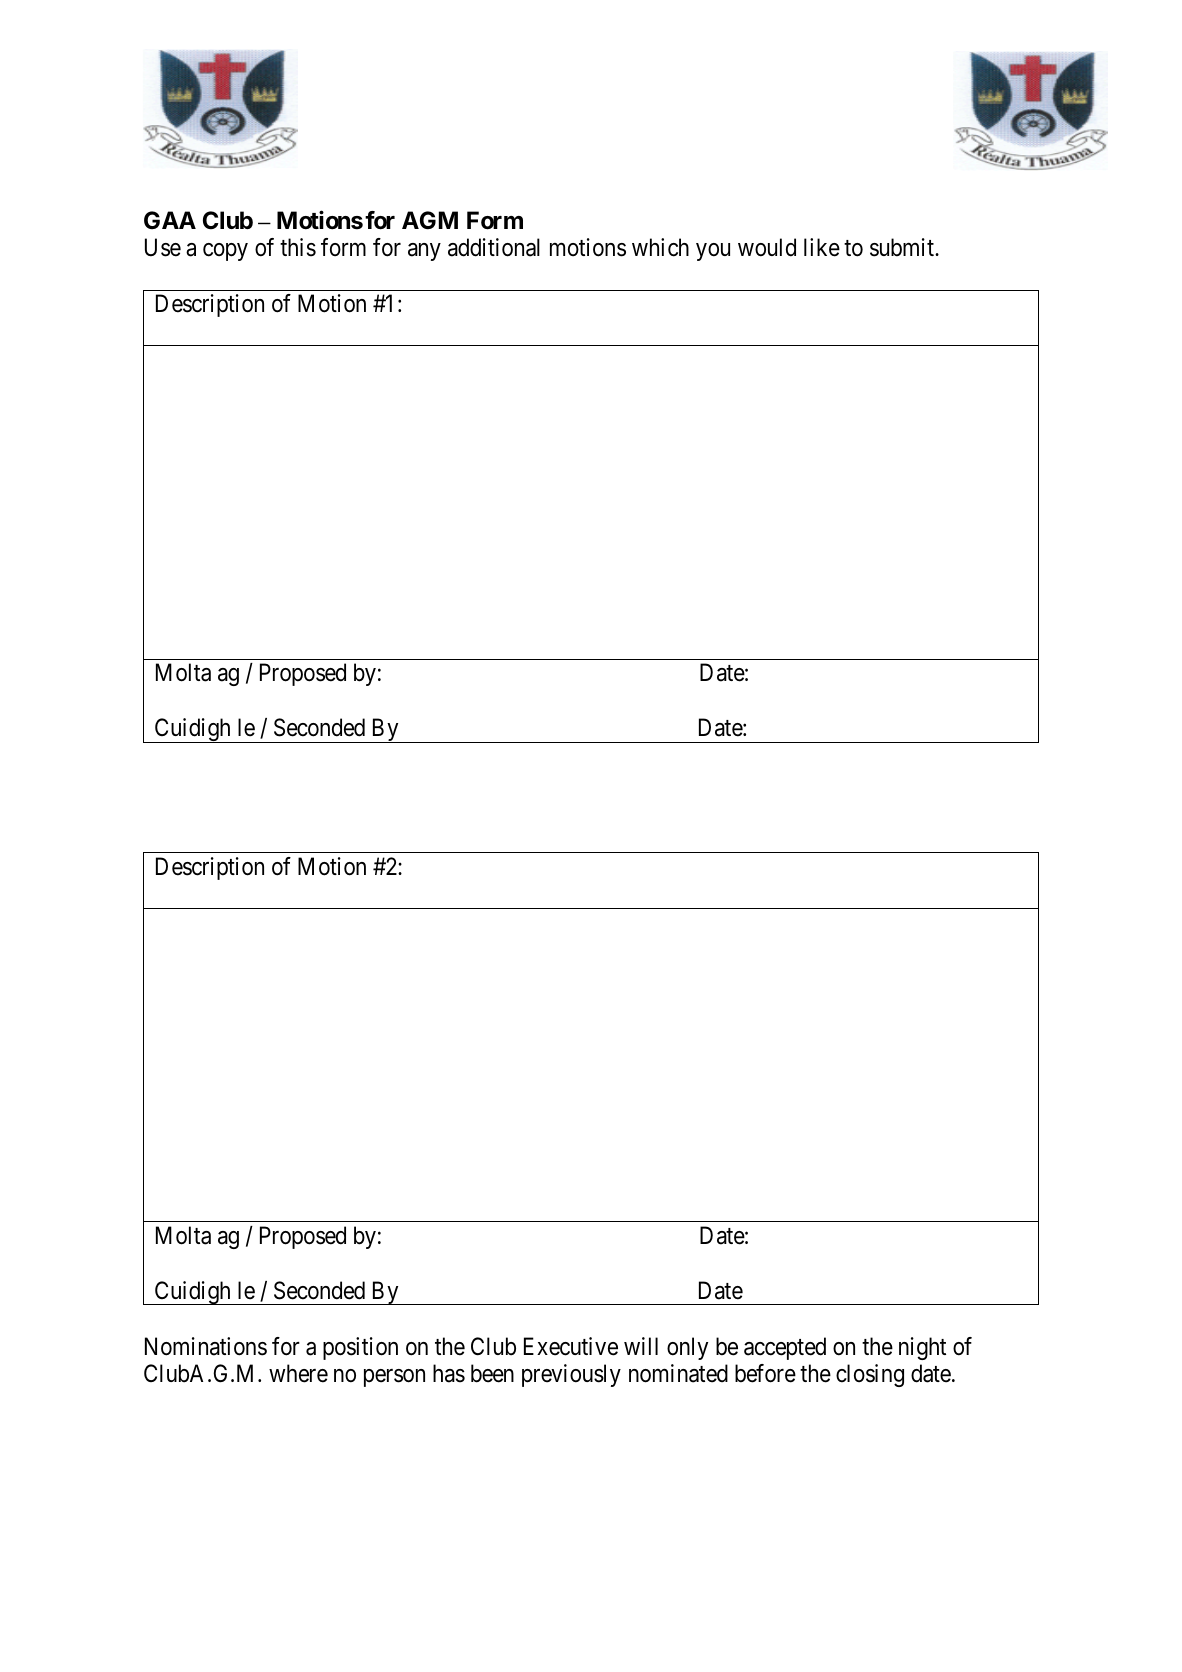  What do you see at coordinates (571, 1375) in the document?
I see `previously` at bounding box center [571, 1375].
